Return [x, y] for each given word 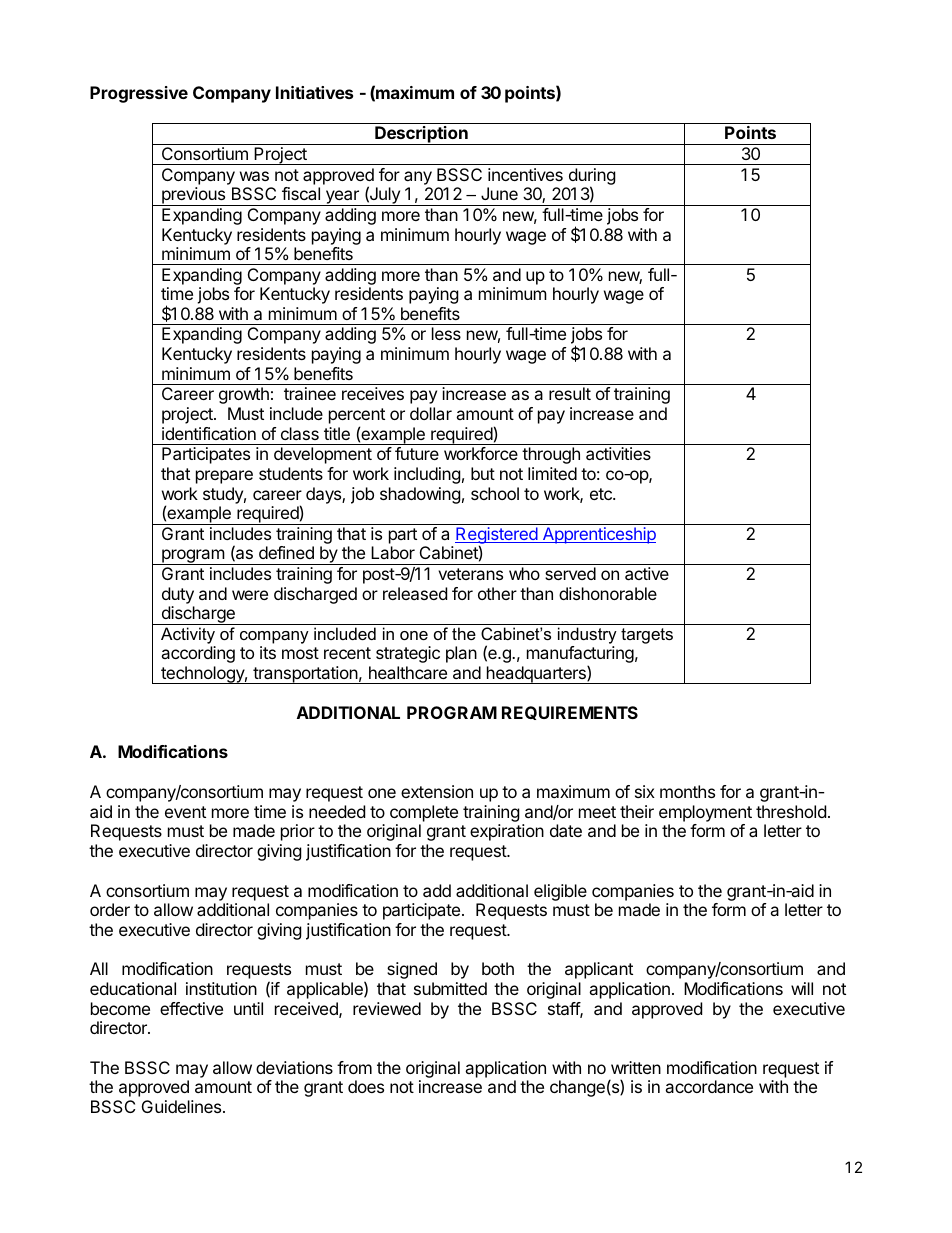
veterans [470, 574]
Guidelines [183, 1106]
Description [421, 135]
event [185, 812]
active [647, 573]
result [570, 393]
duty [178, 595]
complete [424, 813]
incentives [525, 174]
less [446, 333]
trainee [310, 393]
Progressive [139, 94]
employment [705, 815]
